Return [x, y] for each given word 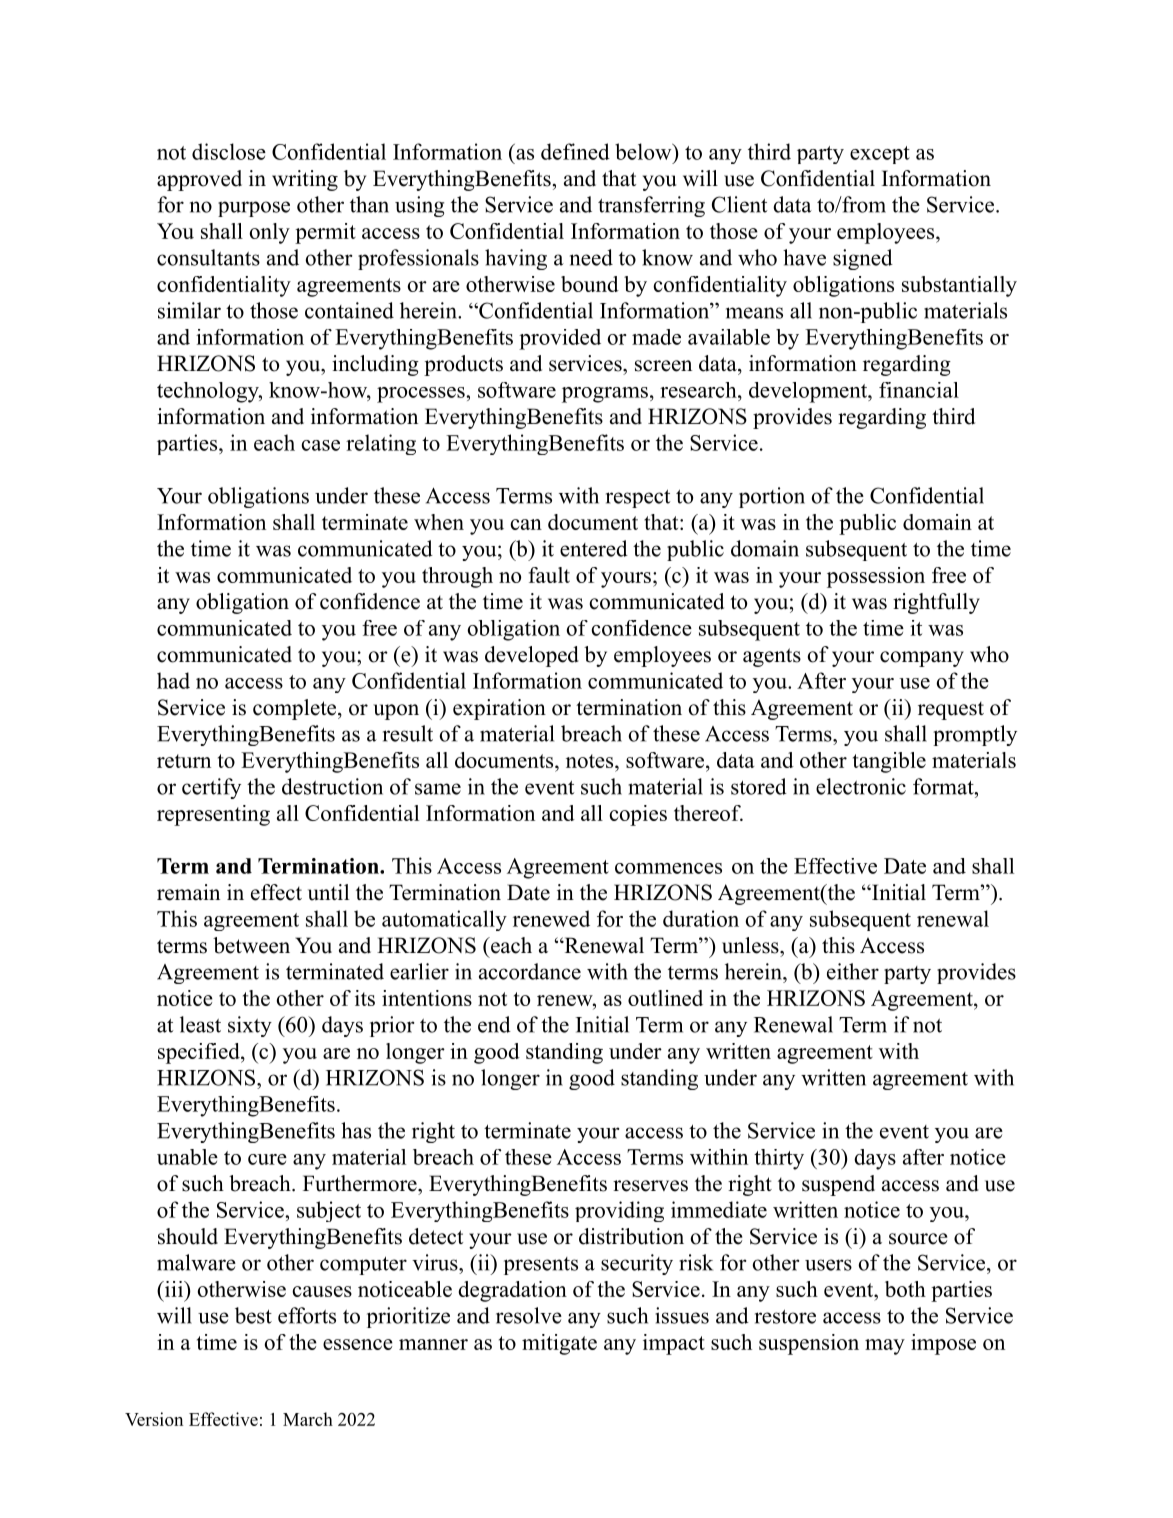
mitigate [559, 1344]
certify [211, 788]
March [308, 1419]
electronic [861, 786]
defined [575, 151]
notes [589, 761]
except [880, 155]
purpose [254, 209]
